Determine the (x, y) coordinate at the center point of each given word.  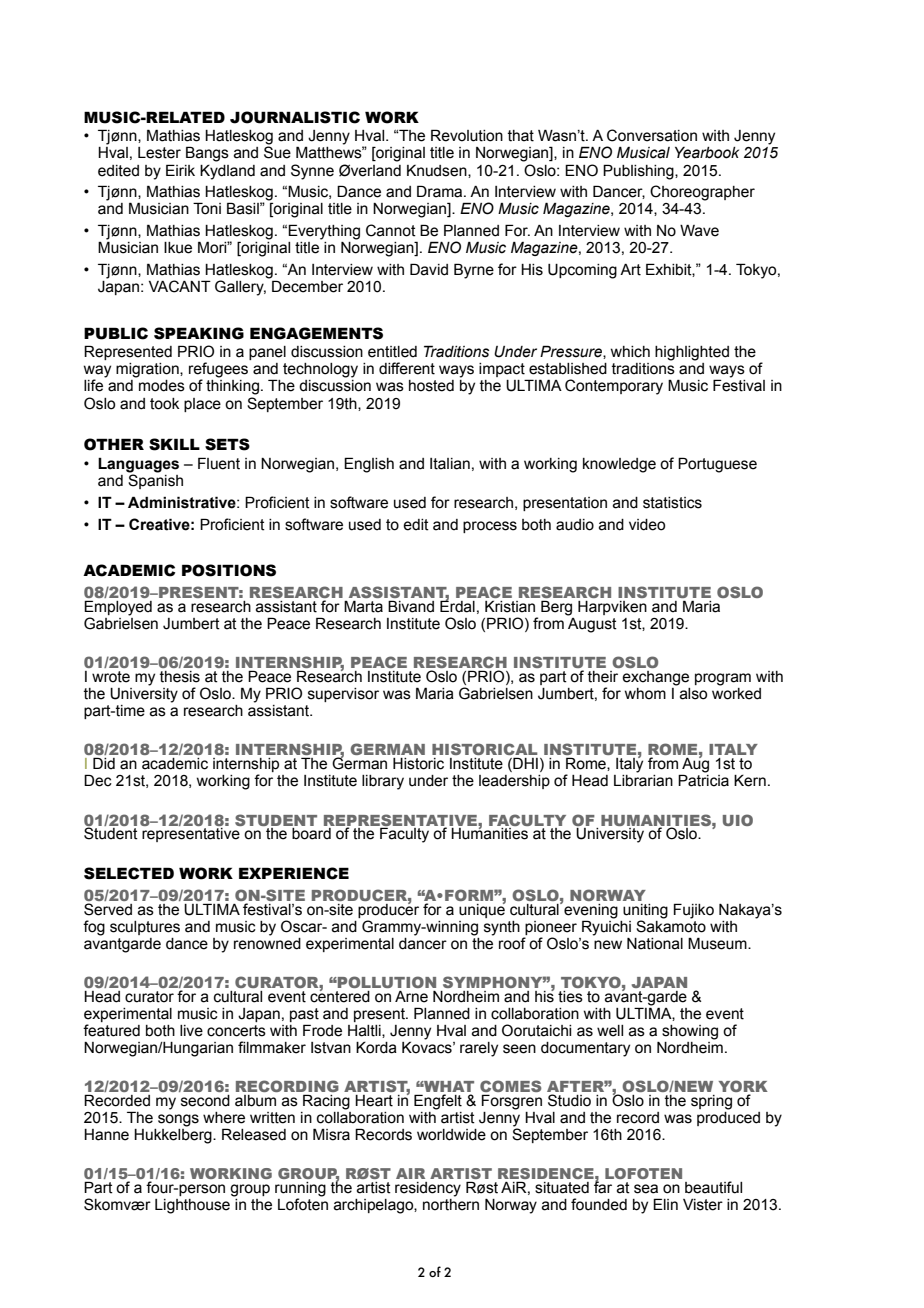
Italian (450, 464)
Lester (159, 153)
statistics (672, 503)
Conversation (652, 135)
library (383, 782)
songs (178, 1120)
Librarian (643, 779)
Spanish (155, 480)
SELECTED (129, 873)
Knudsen (438, 171)
